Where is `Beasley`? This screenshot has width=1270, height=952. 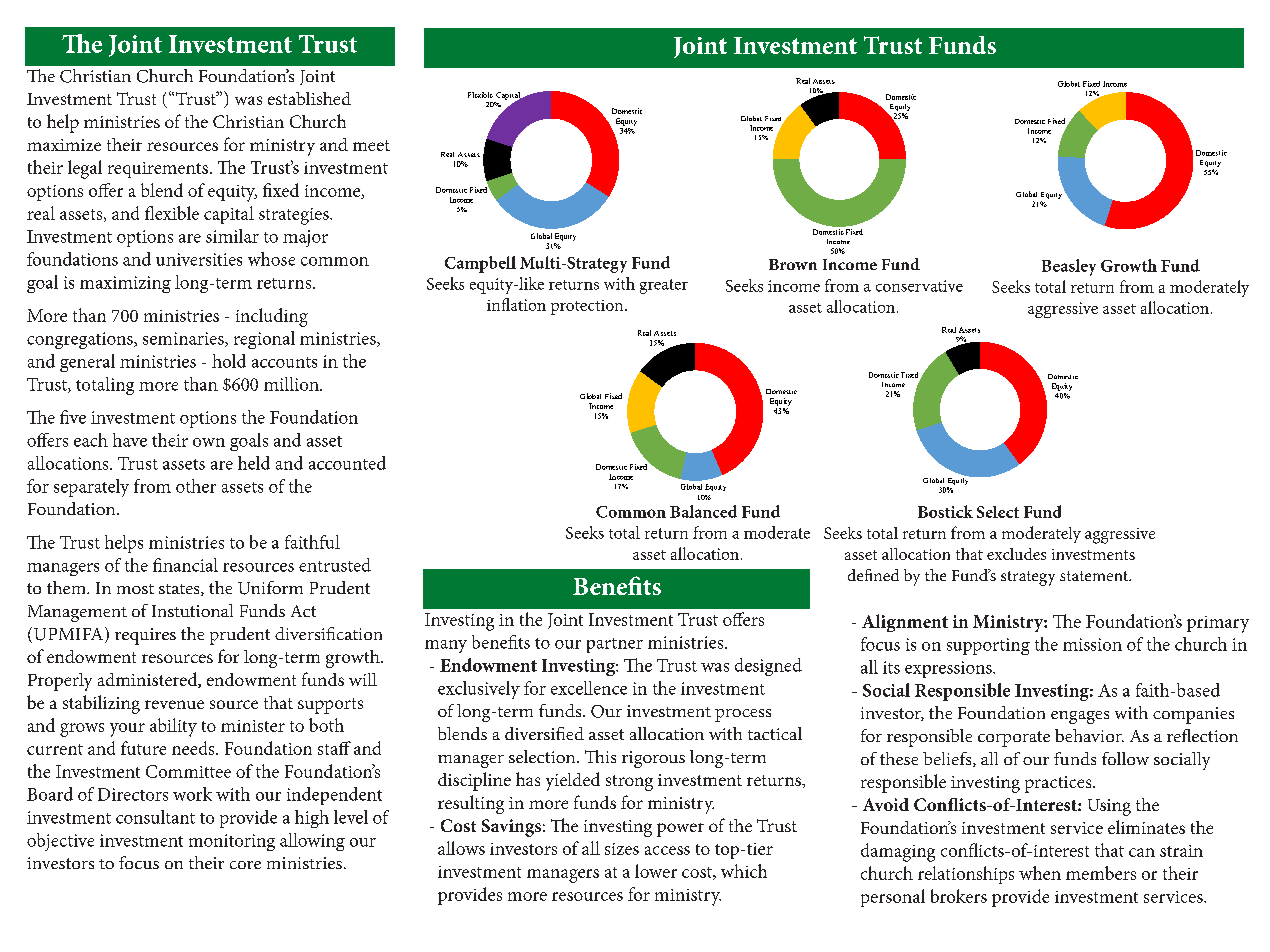 Beasley is located at coordinates (1069, 267).
